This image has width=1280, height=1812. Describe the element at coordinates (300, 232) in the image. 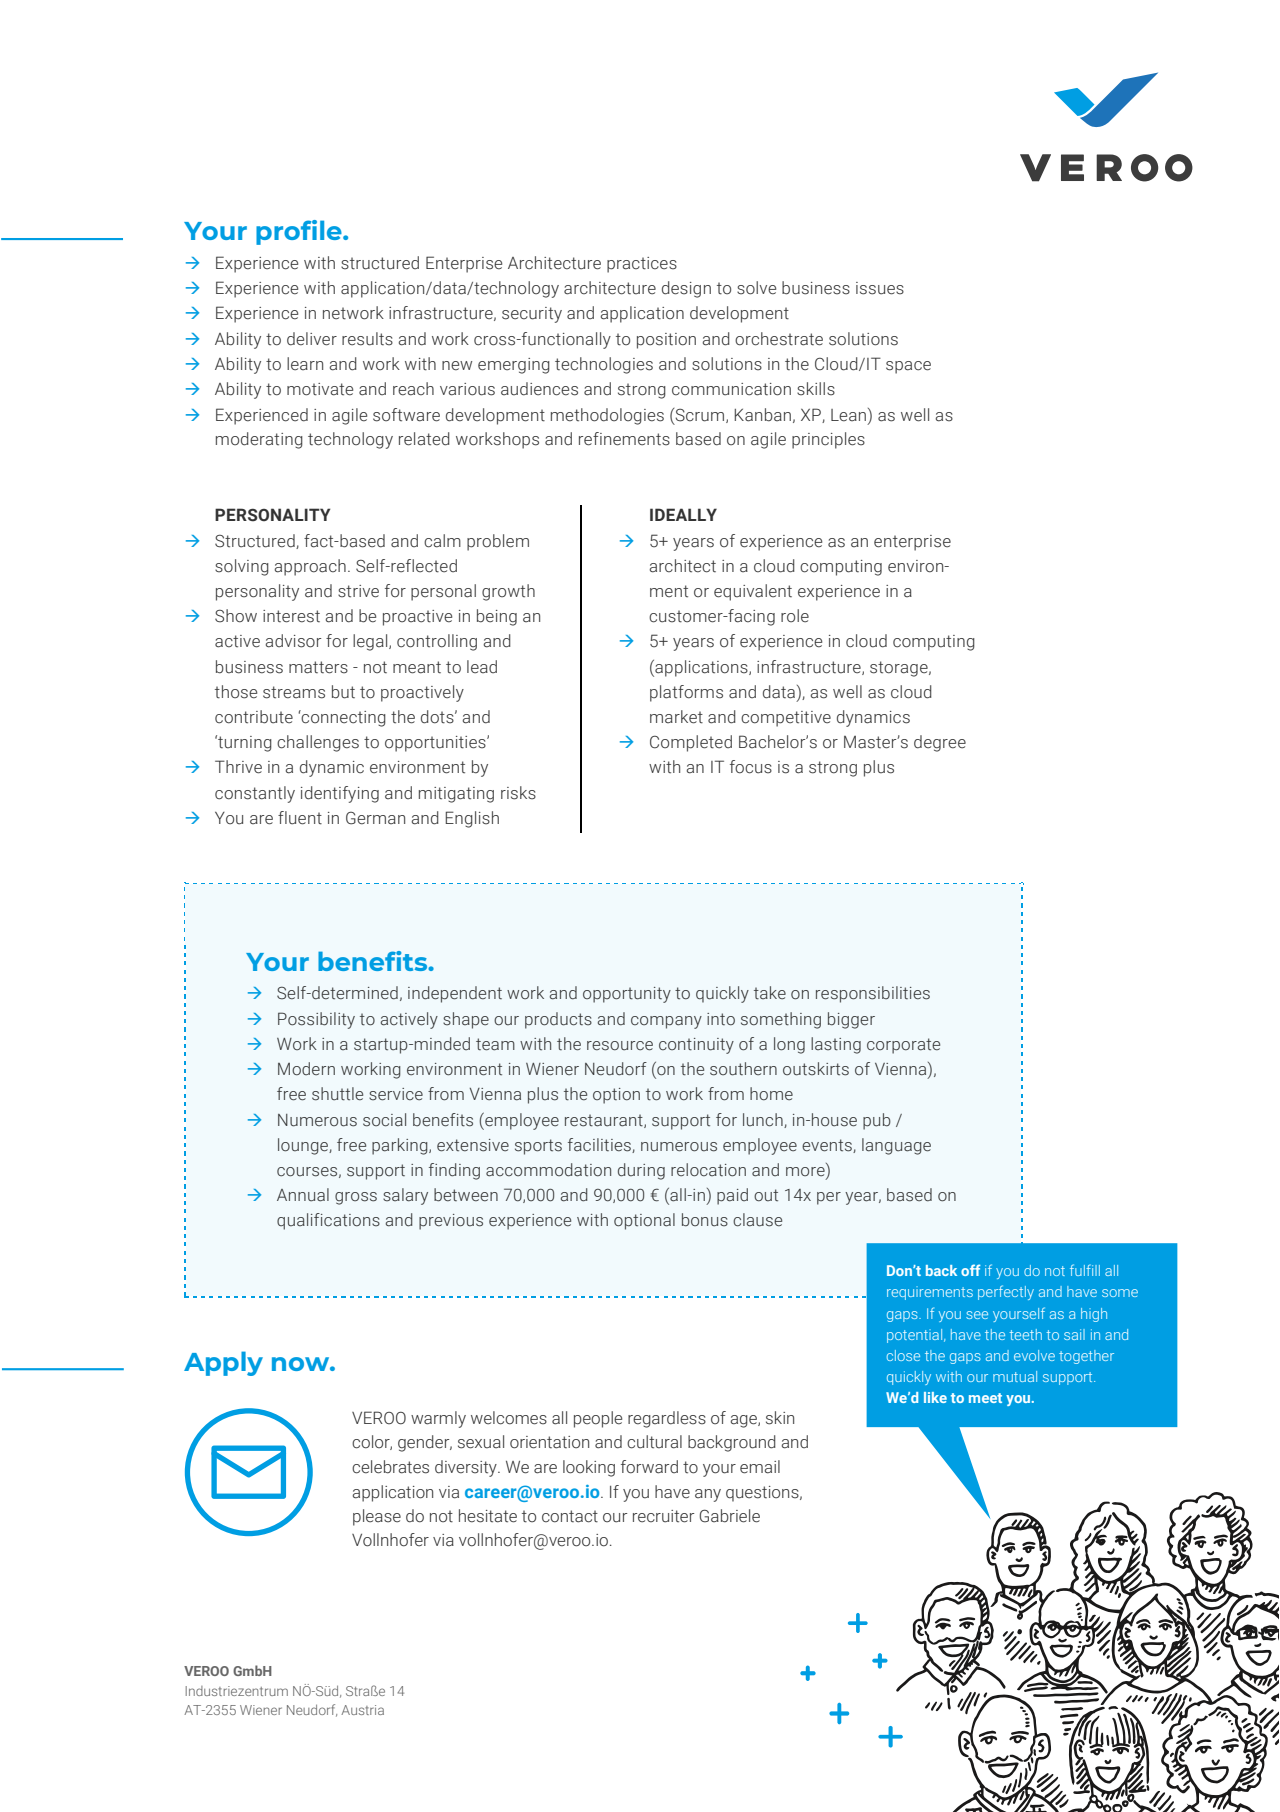

I see `profile` at that location.
